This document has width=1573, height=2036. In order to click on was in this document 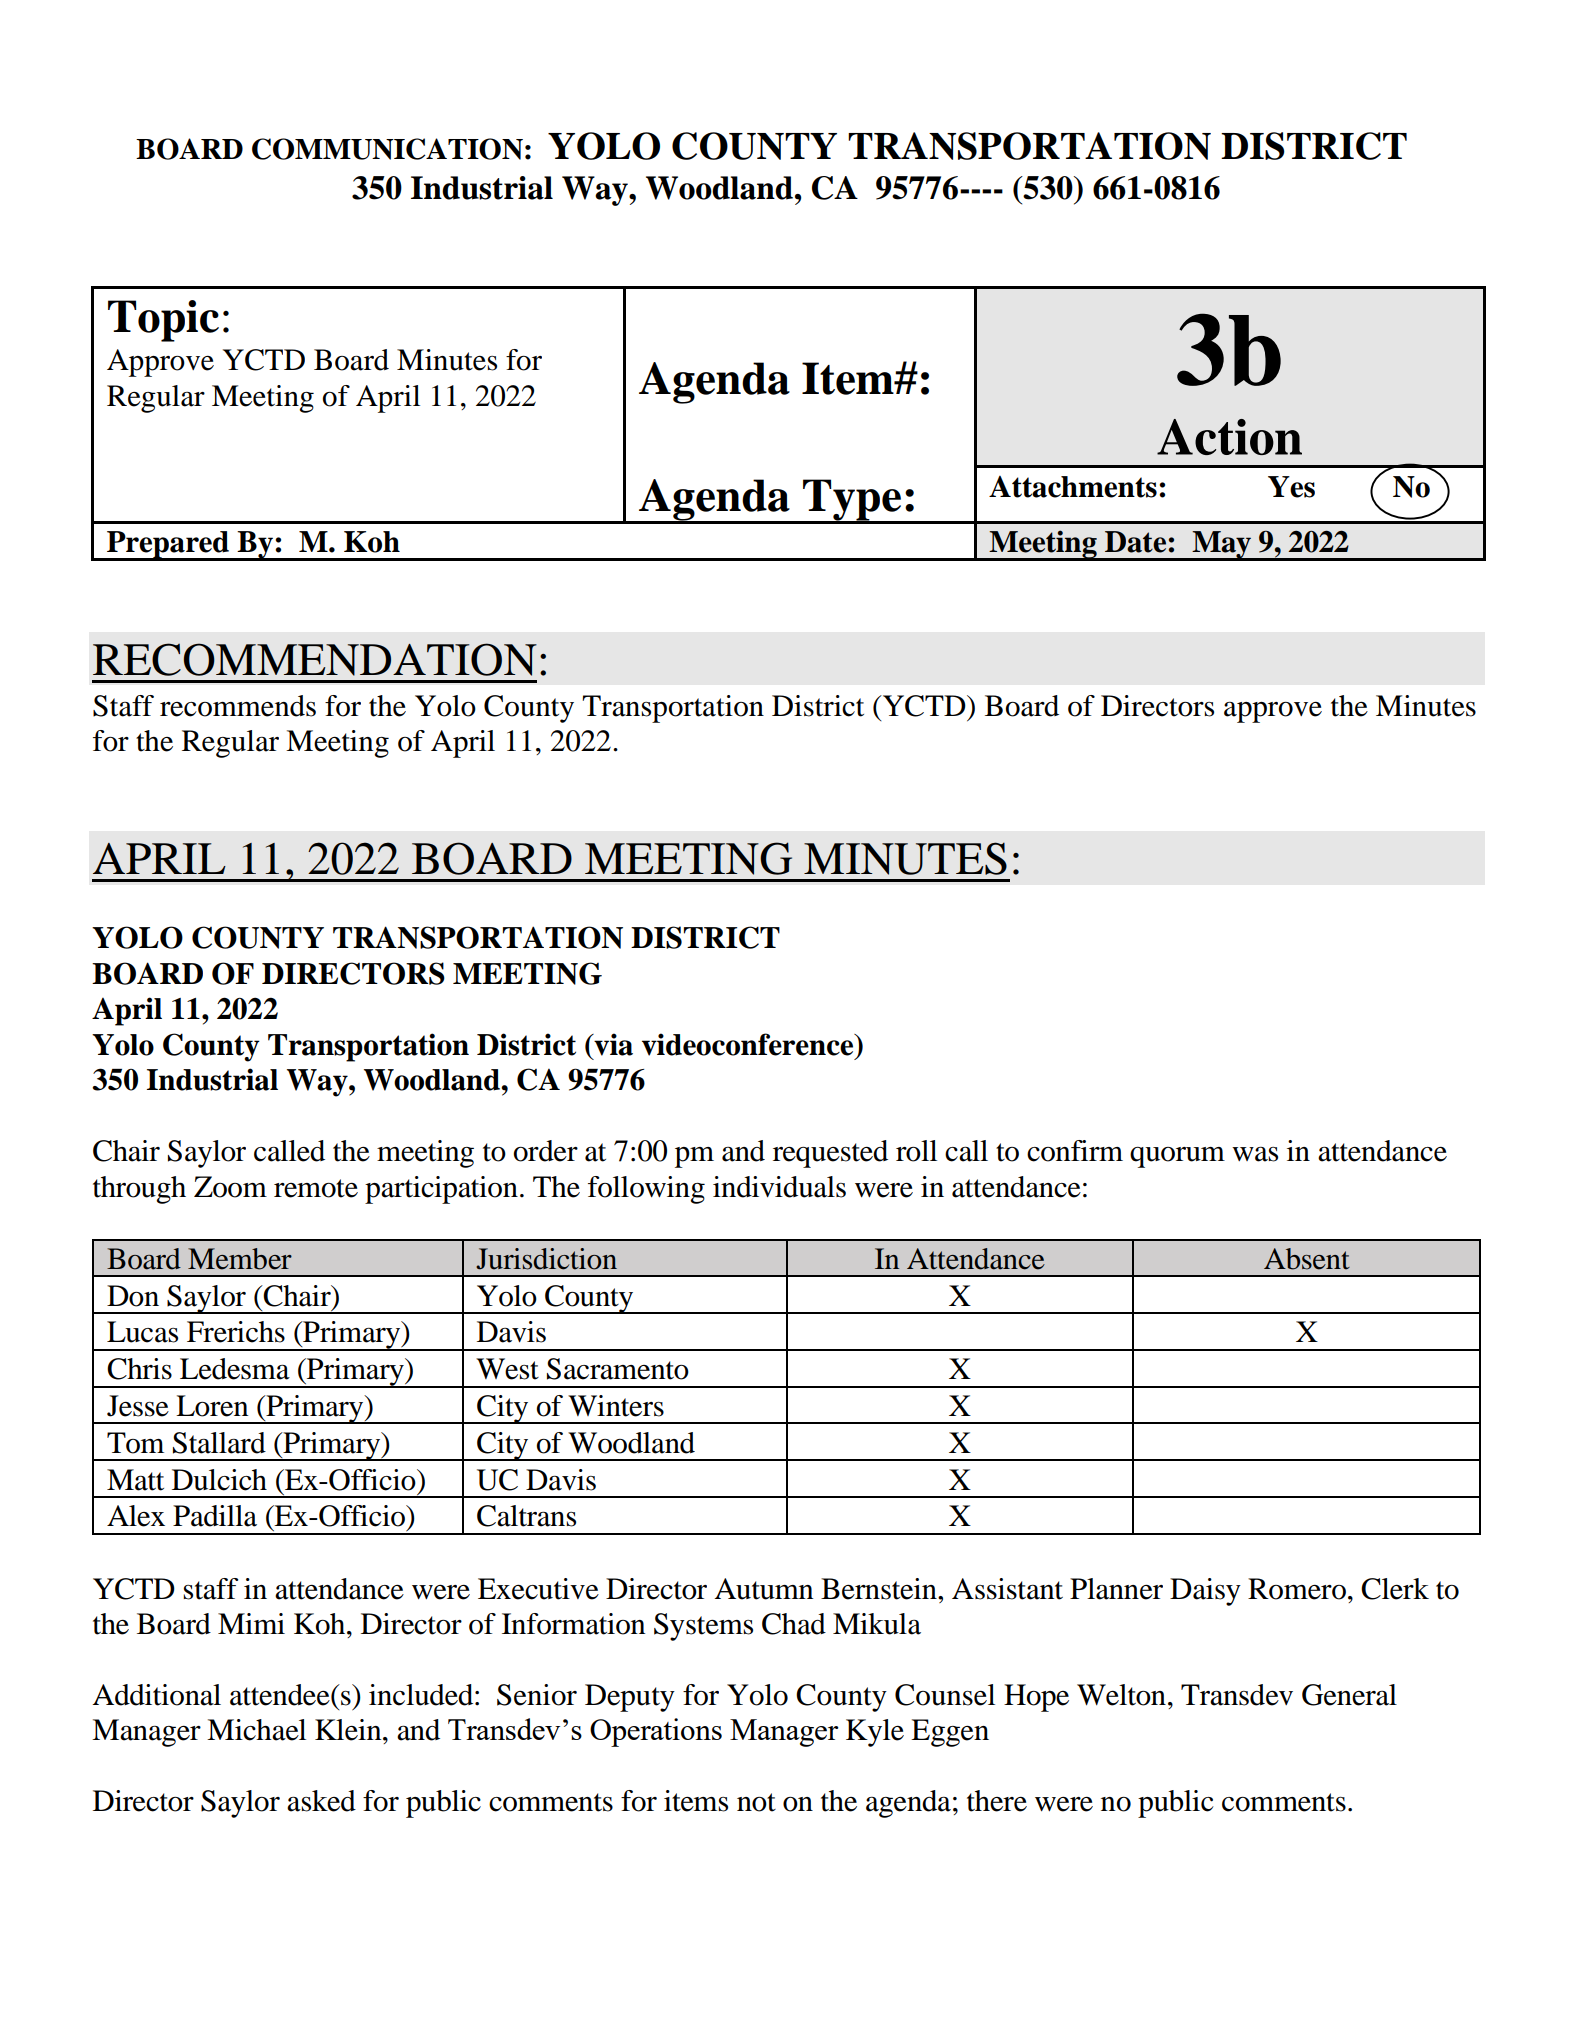, I will do `click(1255, 1154)`.
